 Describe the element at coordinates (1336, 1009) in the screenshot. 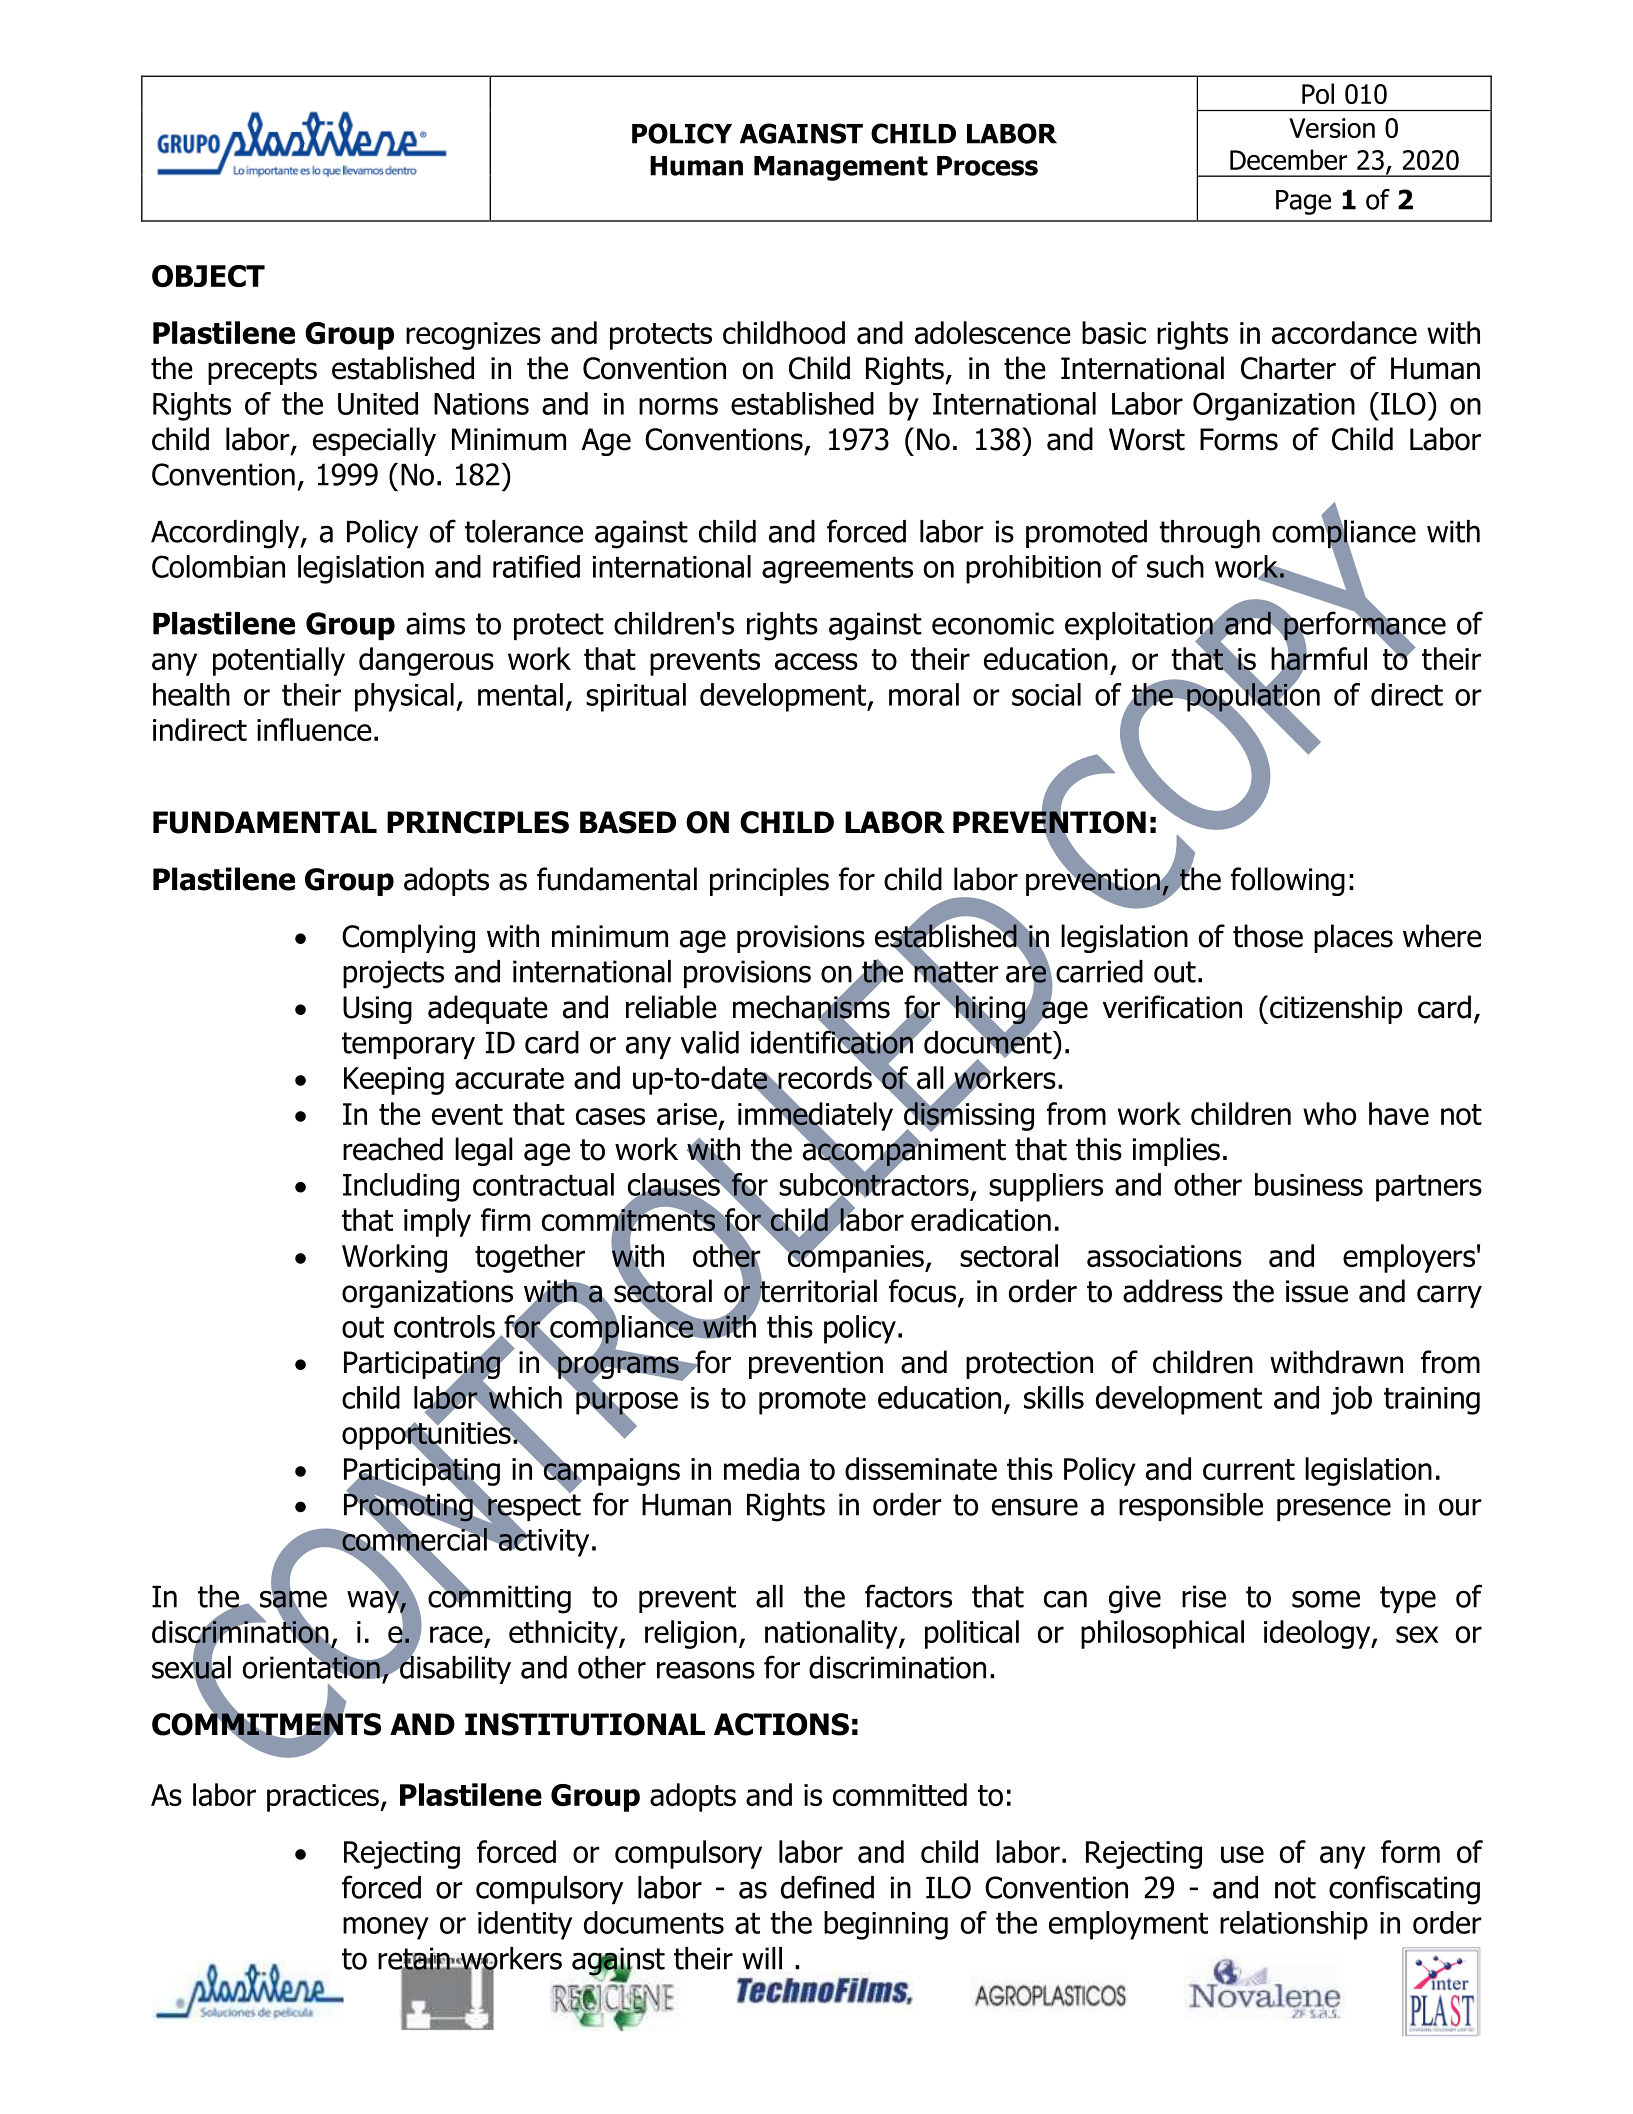

I see `citizenship` at that location.
